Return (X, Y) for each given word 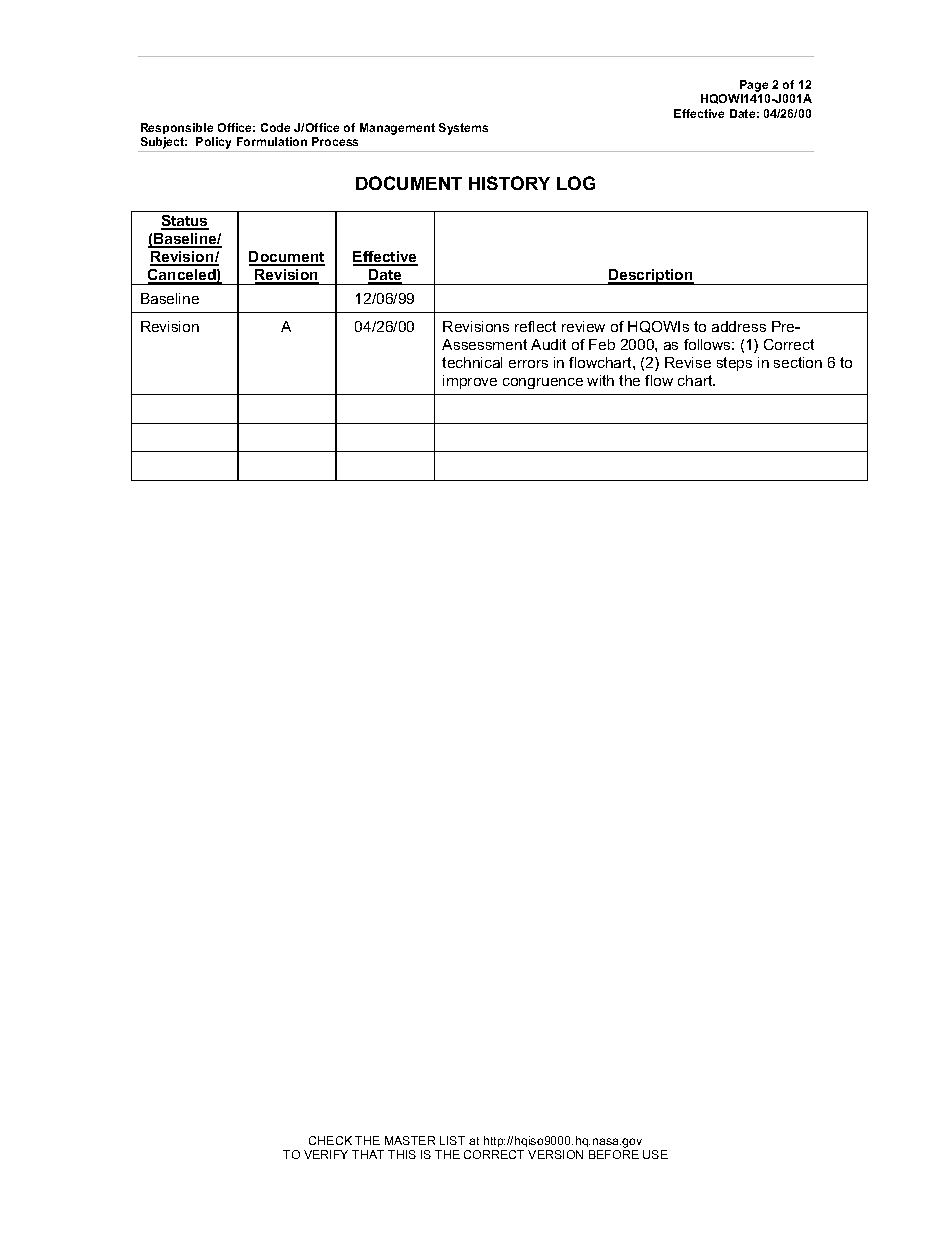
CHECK (330, 1140)
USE (655, 1154)
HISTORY (509, 183)
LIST (452, 1140)
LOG (576, 183)
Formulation (272, 141)
